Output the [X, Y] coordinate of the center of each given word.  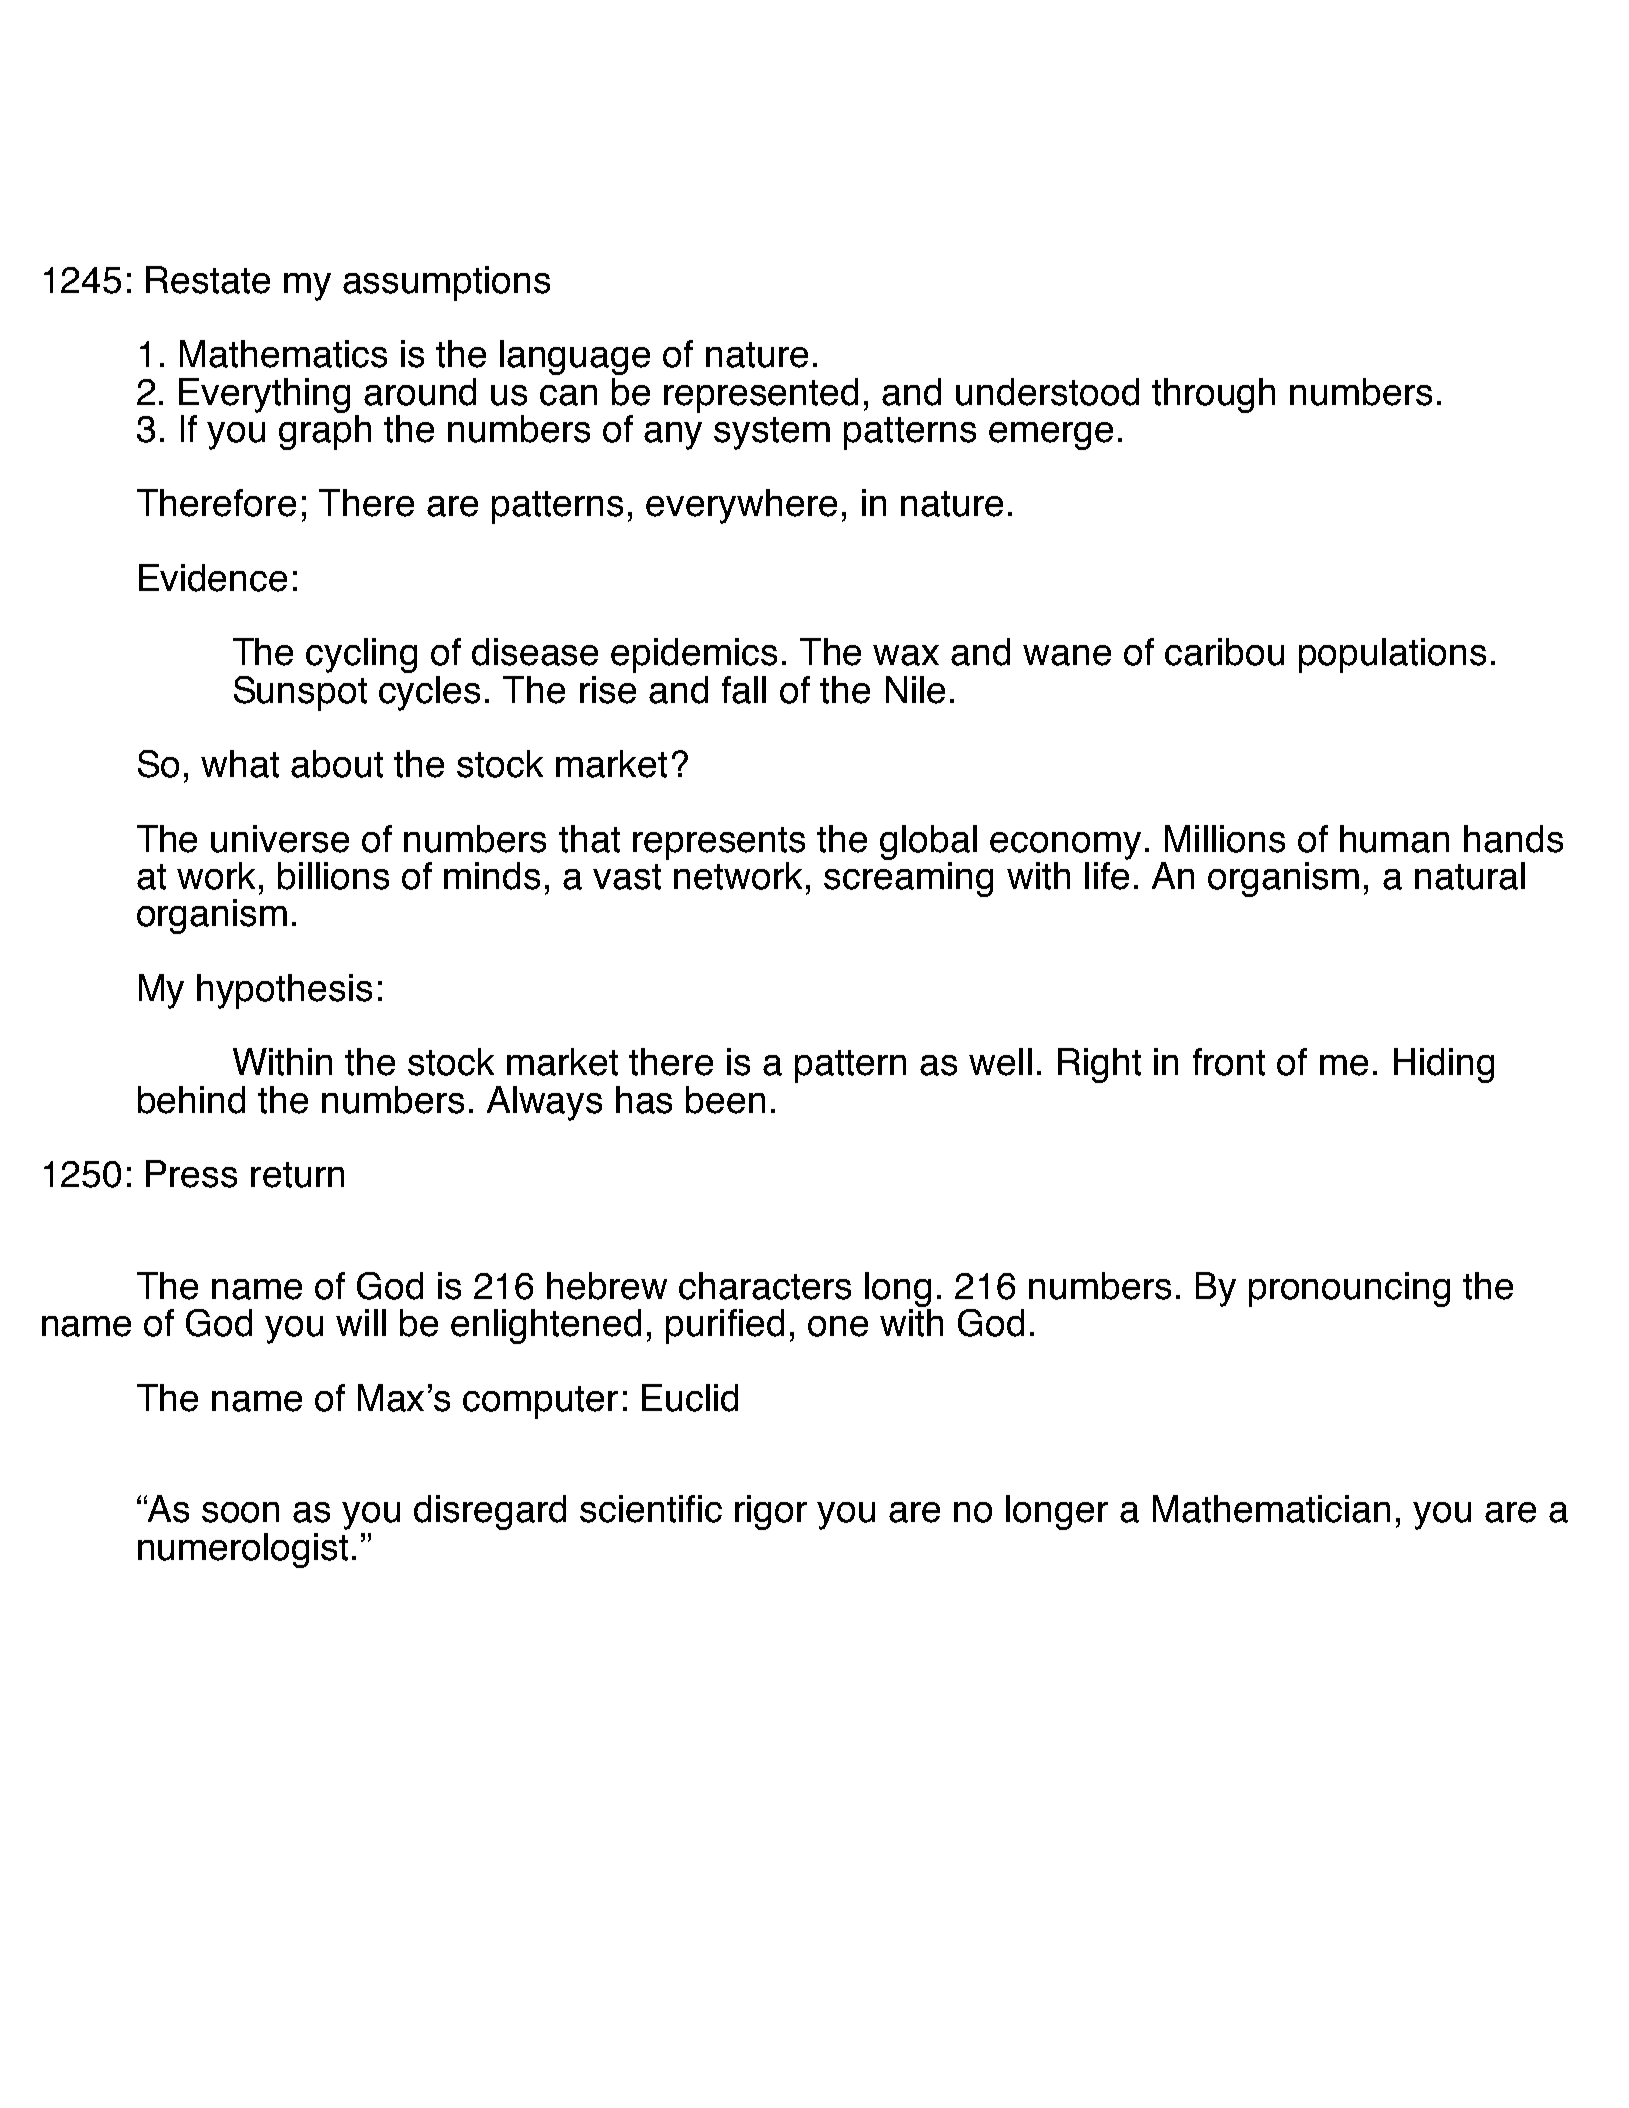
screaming [908, 879]
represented [761, 395]
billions [333, 876]
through [1213, 395]
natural [1470, 876]
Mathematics [283, 354]
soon [240, 1512]
